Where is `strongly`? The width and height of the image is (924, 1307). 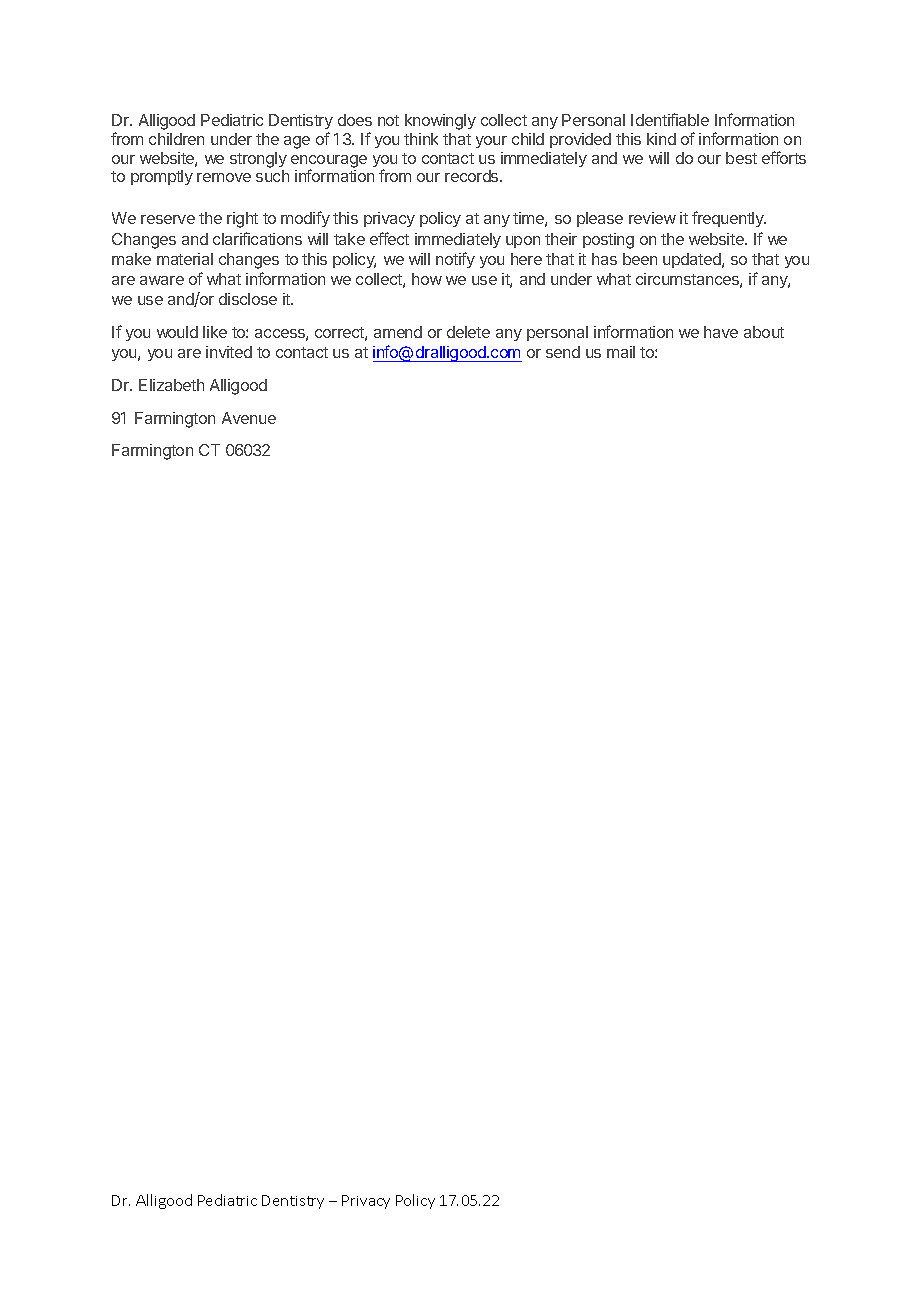
strongly is located at coordinates (258, 160).
